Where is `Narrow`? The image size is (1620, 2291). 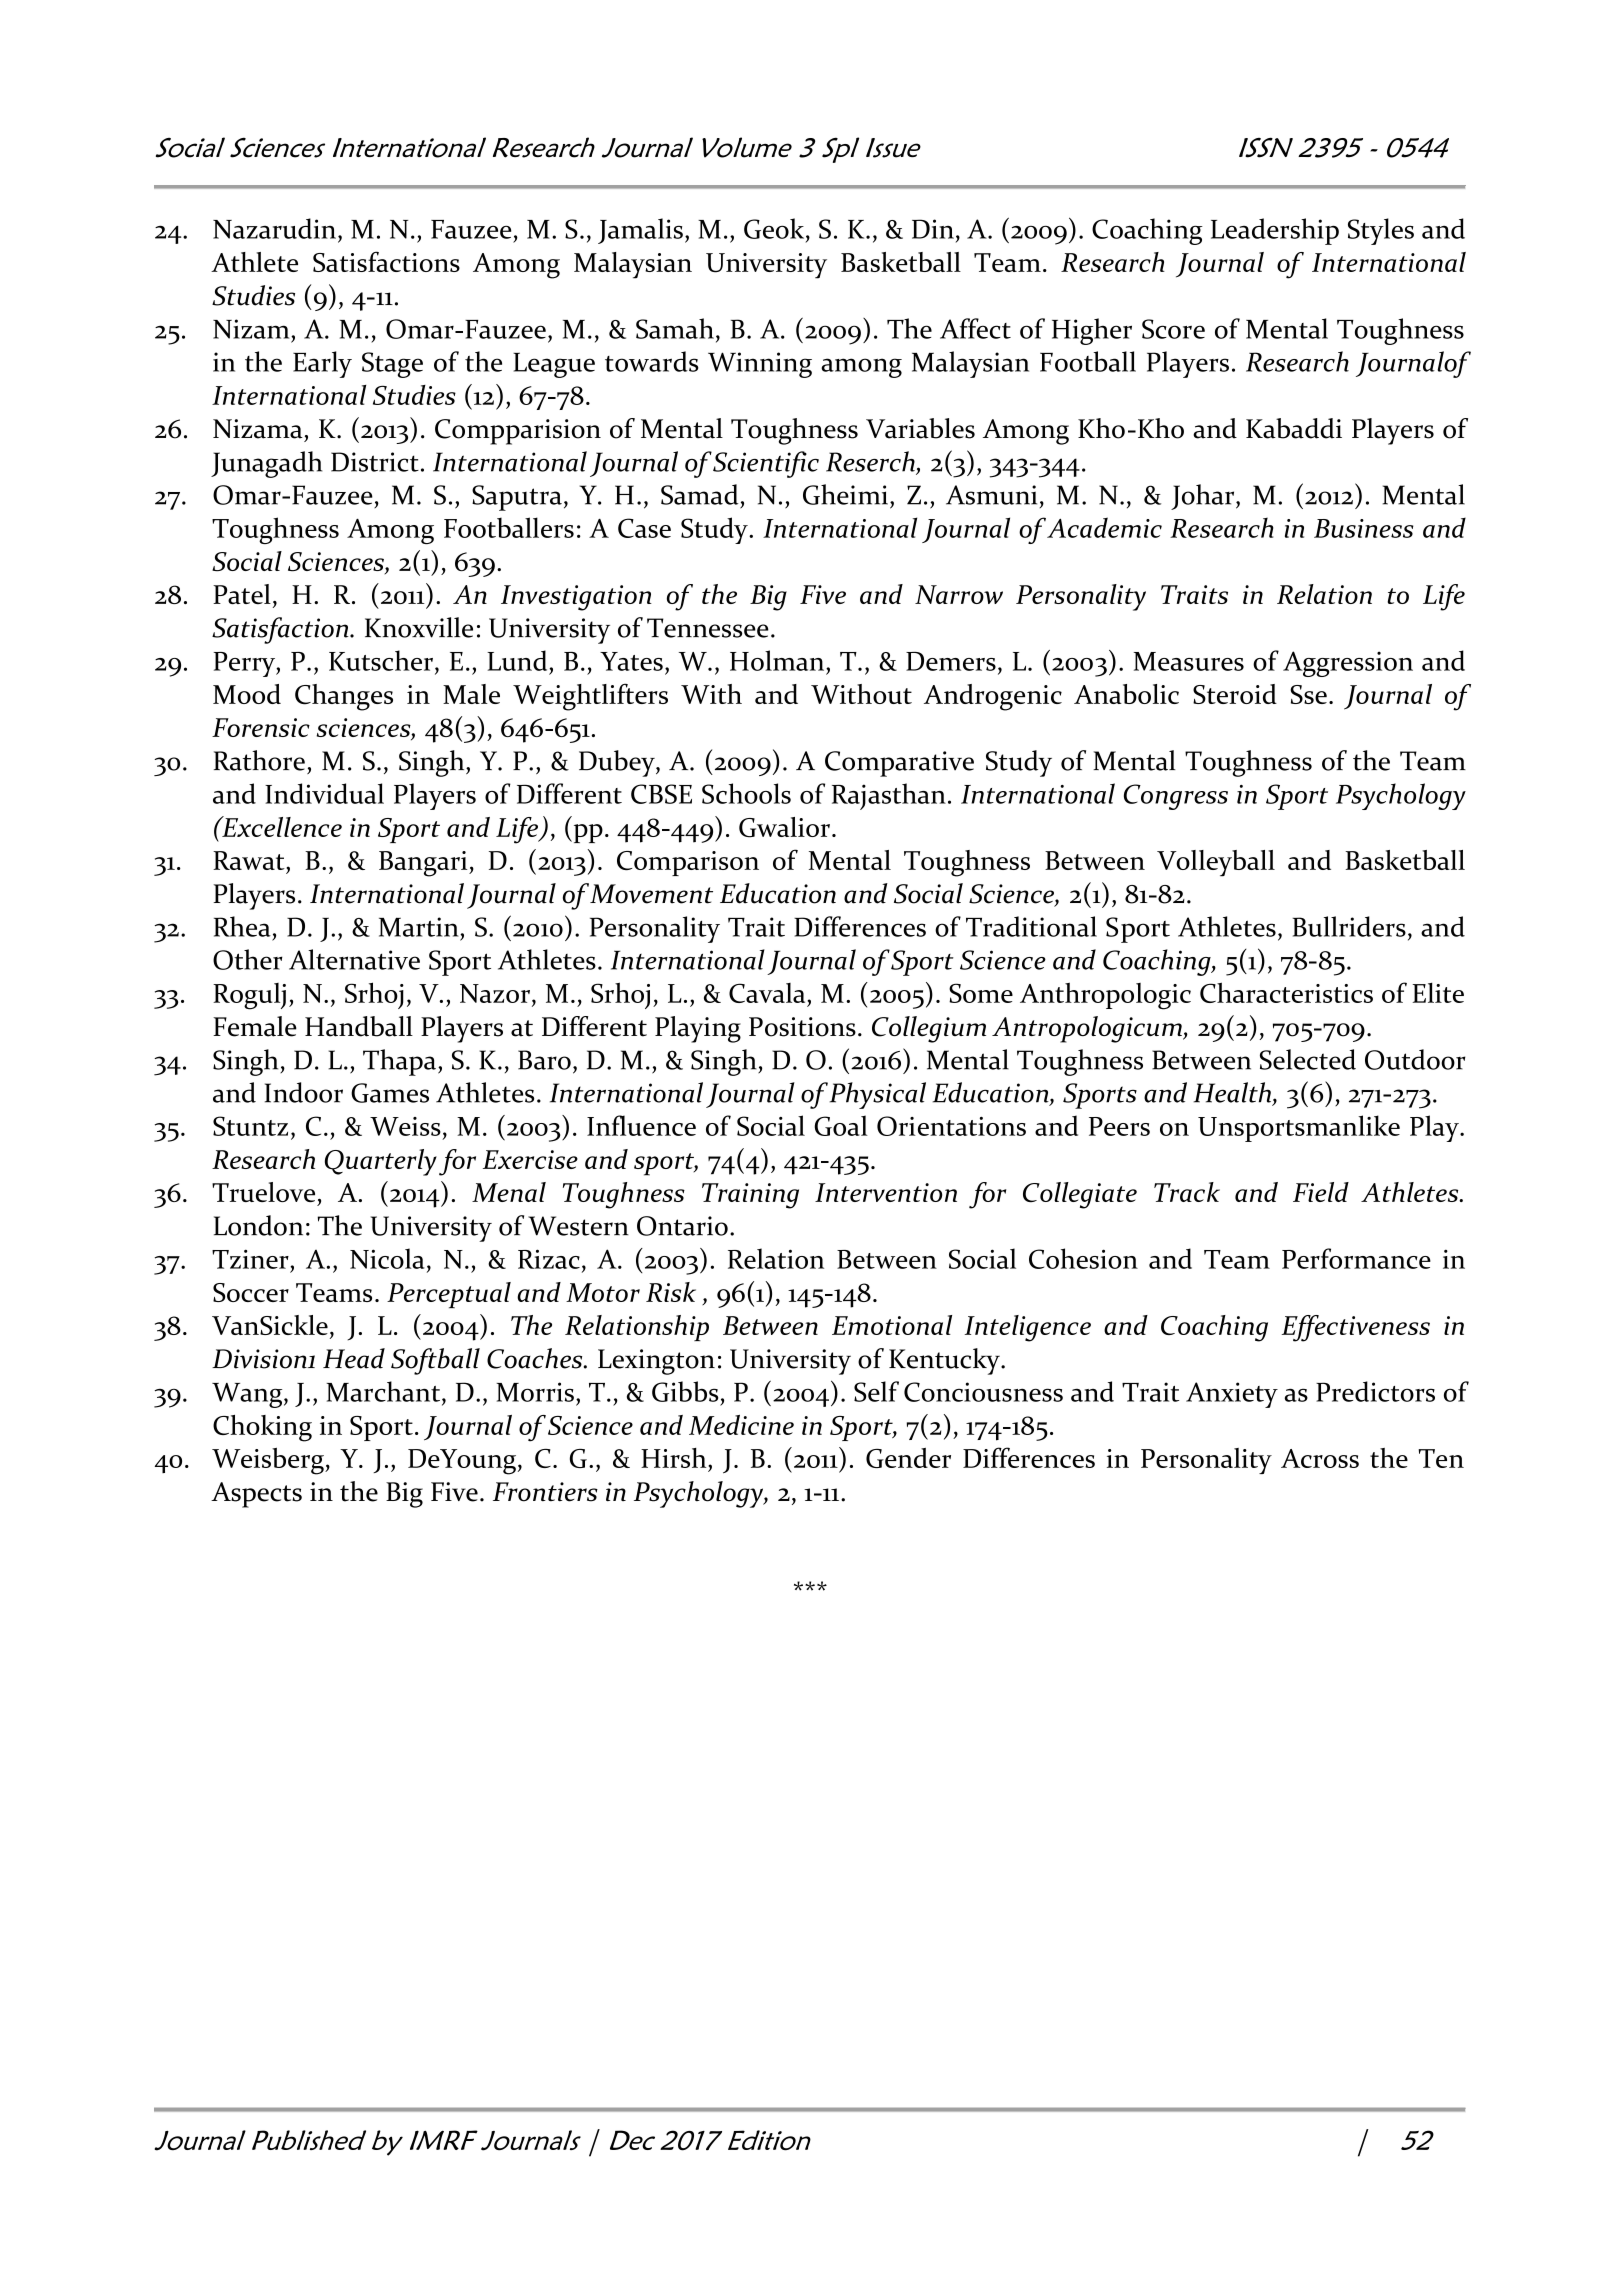
Narrow is located at coordinates (959, 594).
